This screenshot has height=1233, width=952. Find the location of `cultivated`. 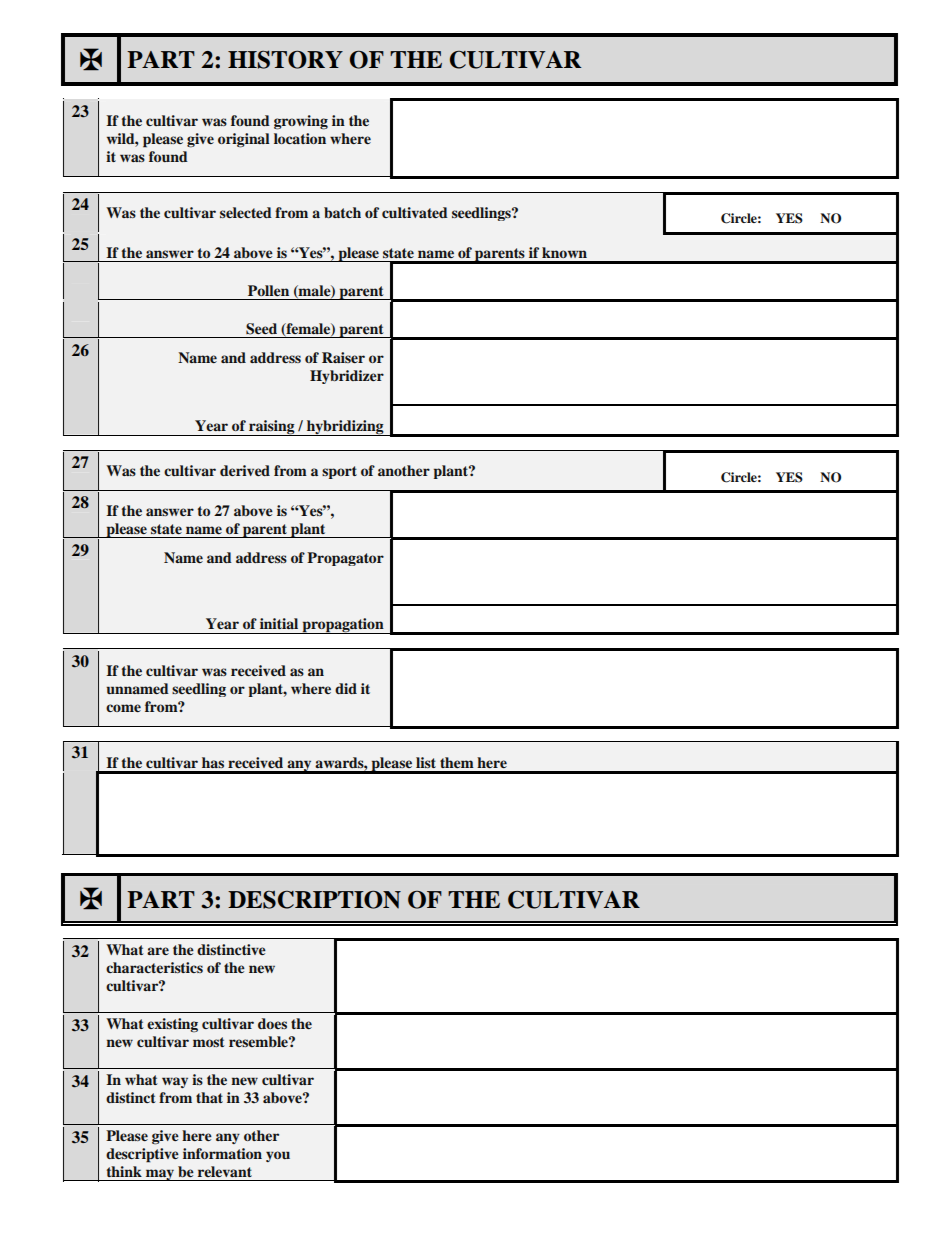

cultivated is located at coordinates (415, 212).
